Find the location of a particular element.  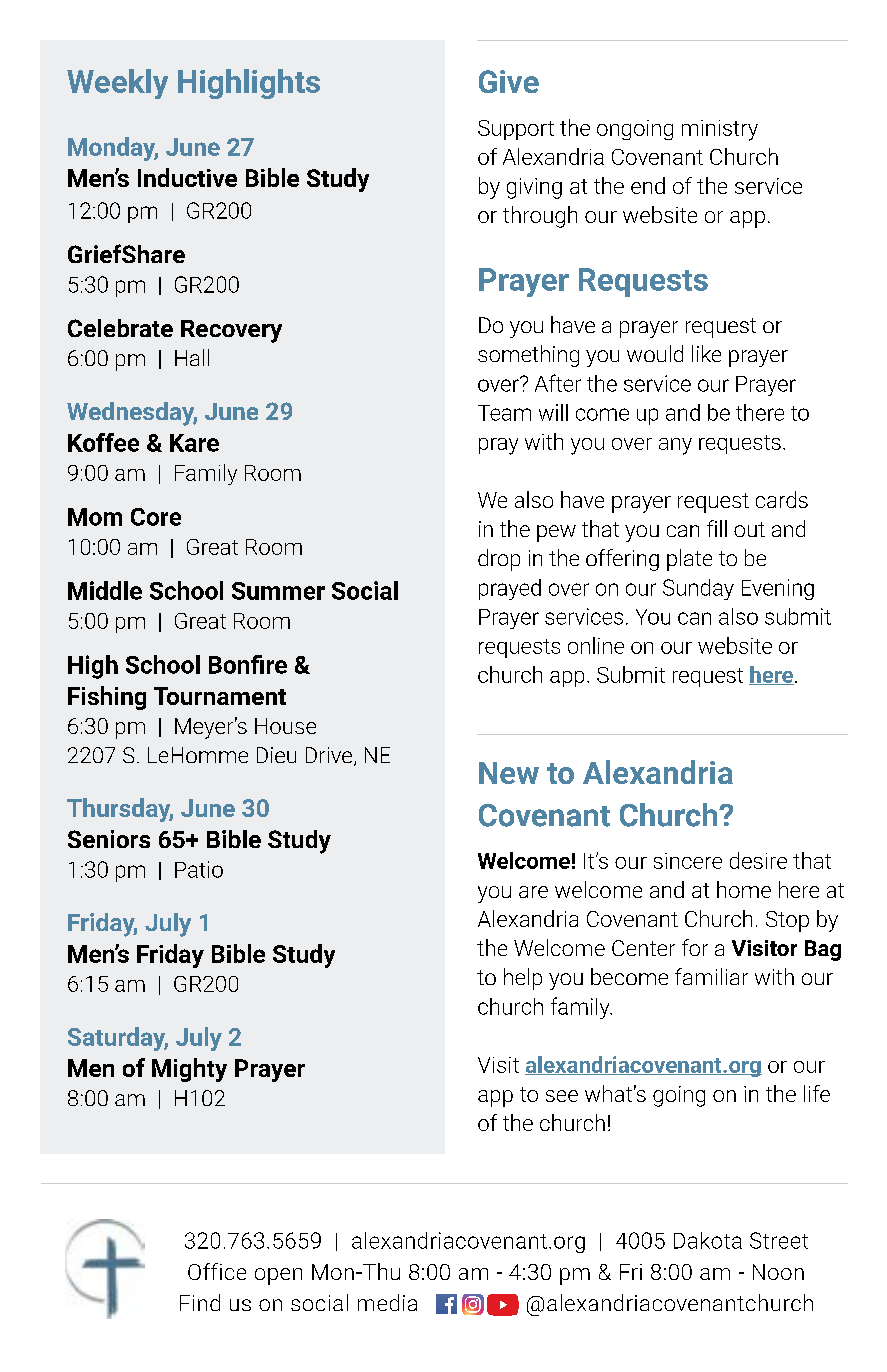

New is located at coordinates (509, 773).
